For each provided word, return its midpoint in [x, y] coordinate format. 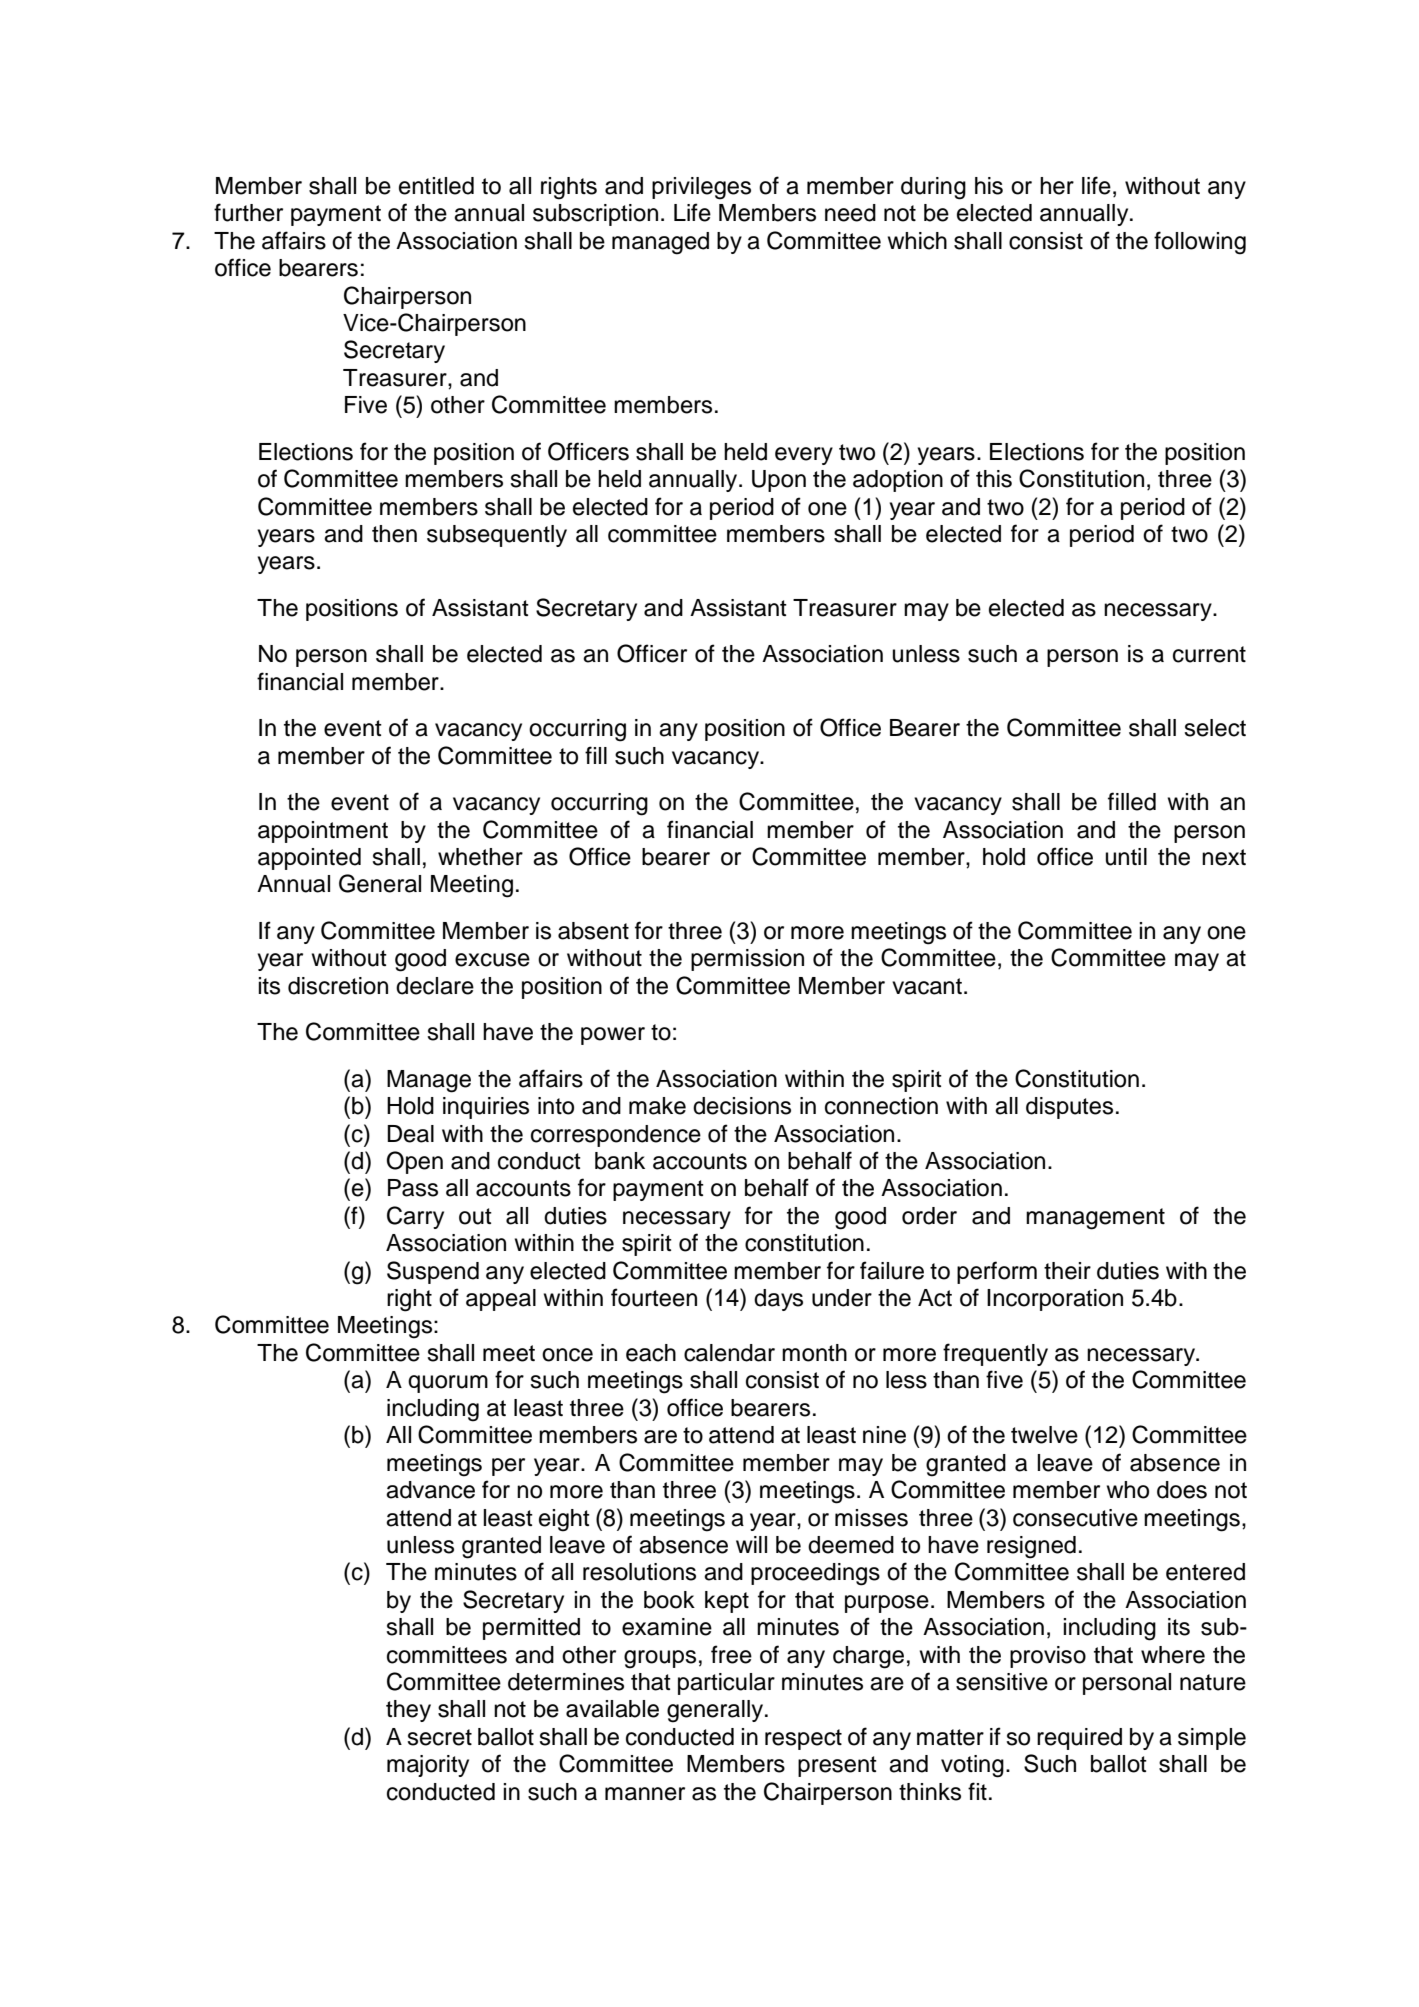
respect [803, 1739]
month [814, 1353]
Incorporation [1055, 1300]
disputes [1069, 1108]
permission [747, 960]
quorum [448, 1384]
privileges [701, 188]
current [1209, 654]
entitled [436, 186]
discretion [338, 986]
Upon [779, 481]
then [394, 534]
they [408, 1711]
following [1200, 243]
